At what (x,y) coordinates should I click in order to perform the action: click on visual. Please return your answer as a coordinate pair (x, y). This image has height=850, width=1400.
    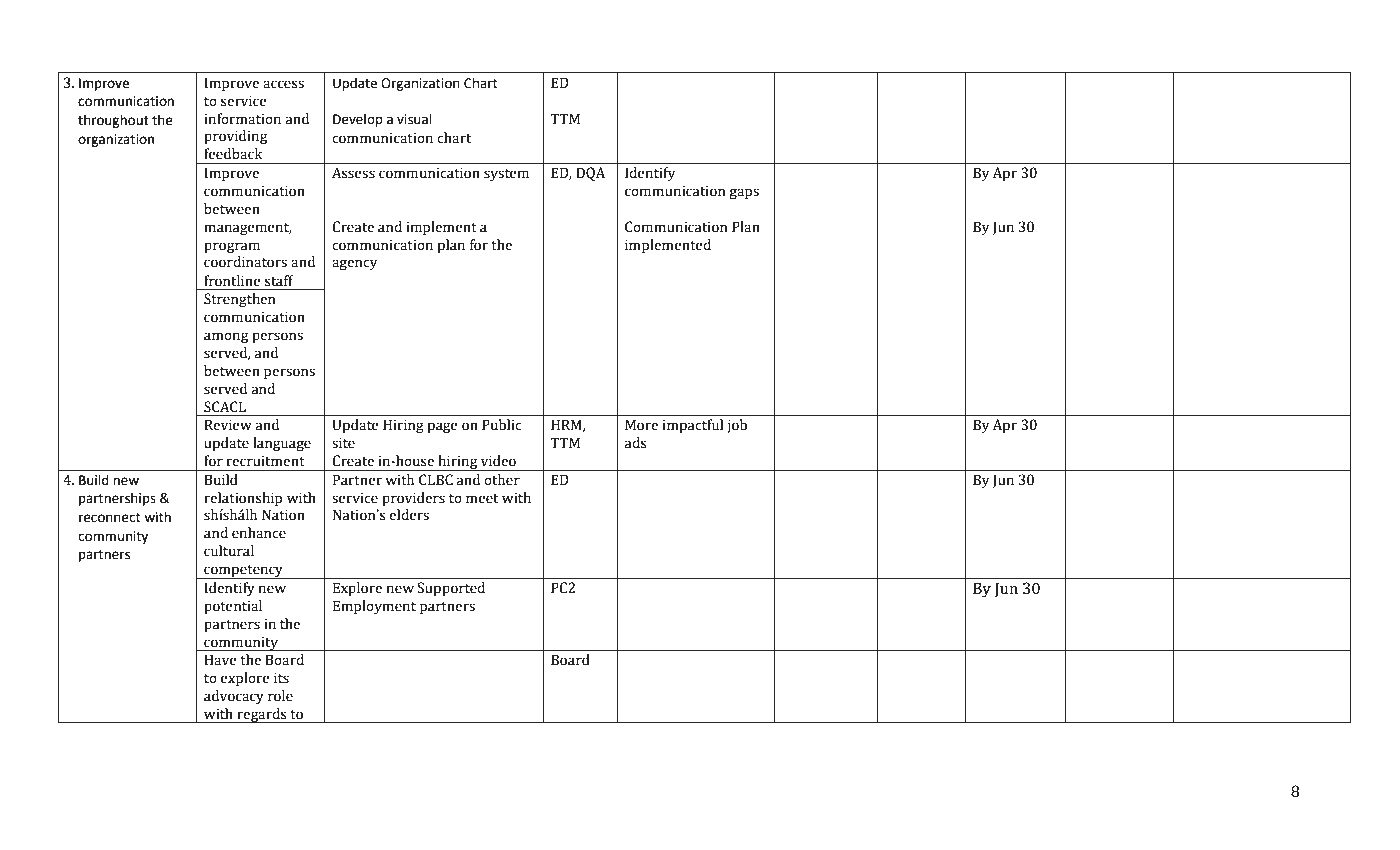
    Looking at the image, I should click on (414, 119).
